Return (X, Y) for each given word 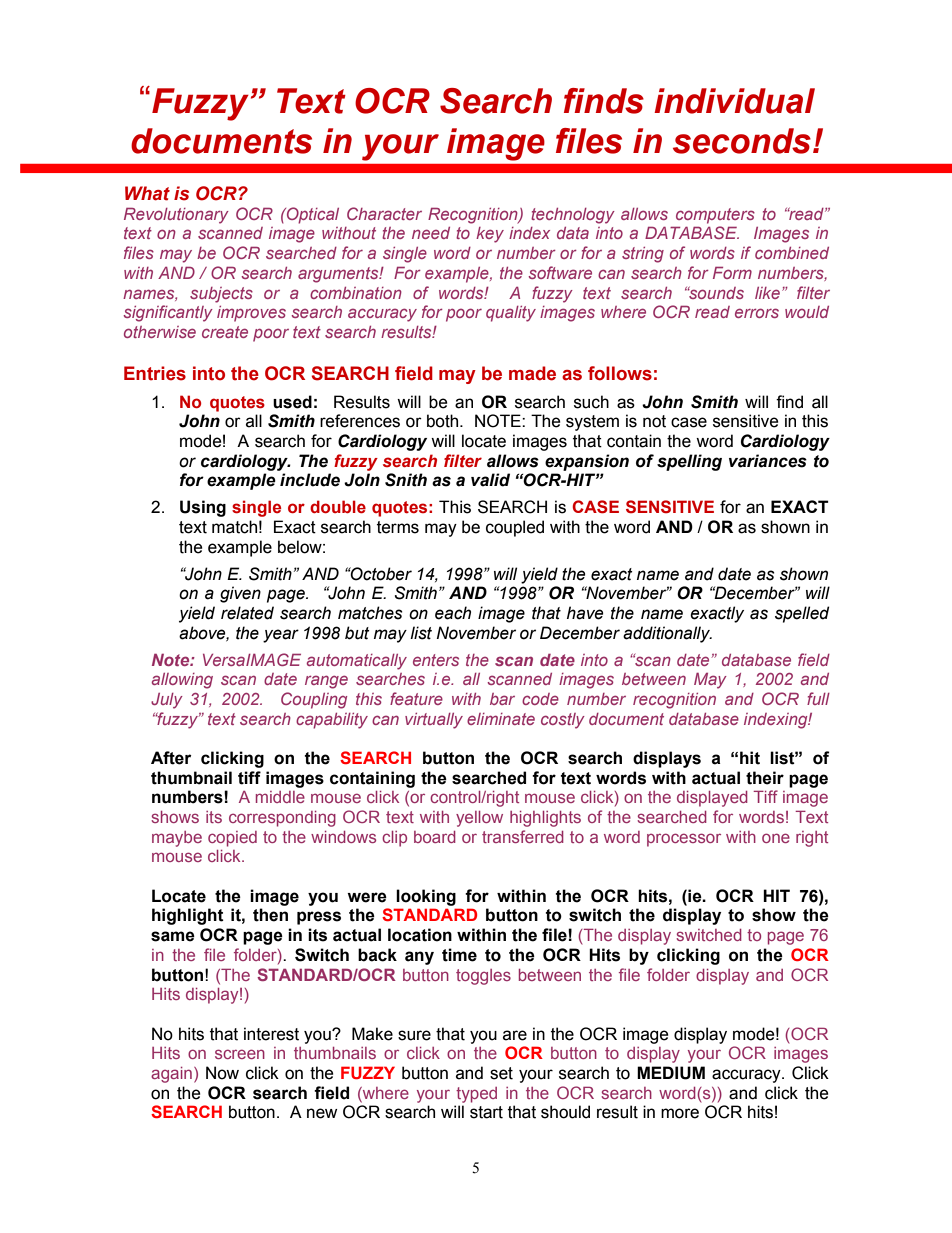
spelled (802, 614)
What (147, 193)
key (490, 235)
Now (222, 1073)
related (247, 613)
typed (476, 1095)
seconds (742, 141)
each (453, 613)
